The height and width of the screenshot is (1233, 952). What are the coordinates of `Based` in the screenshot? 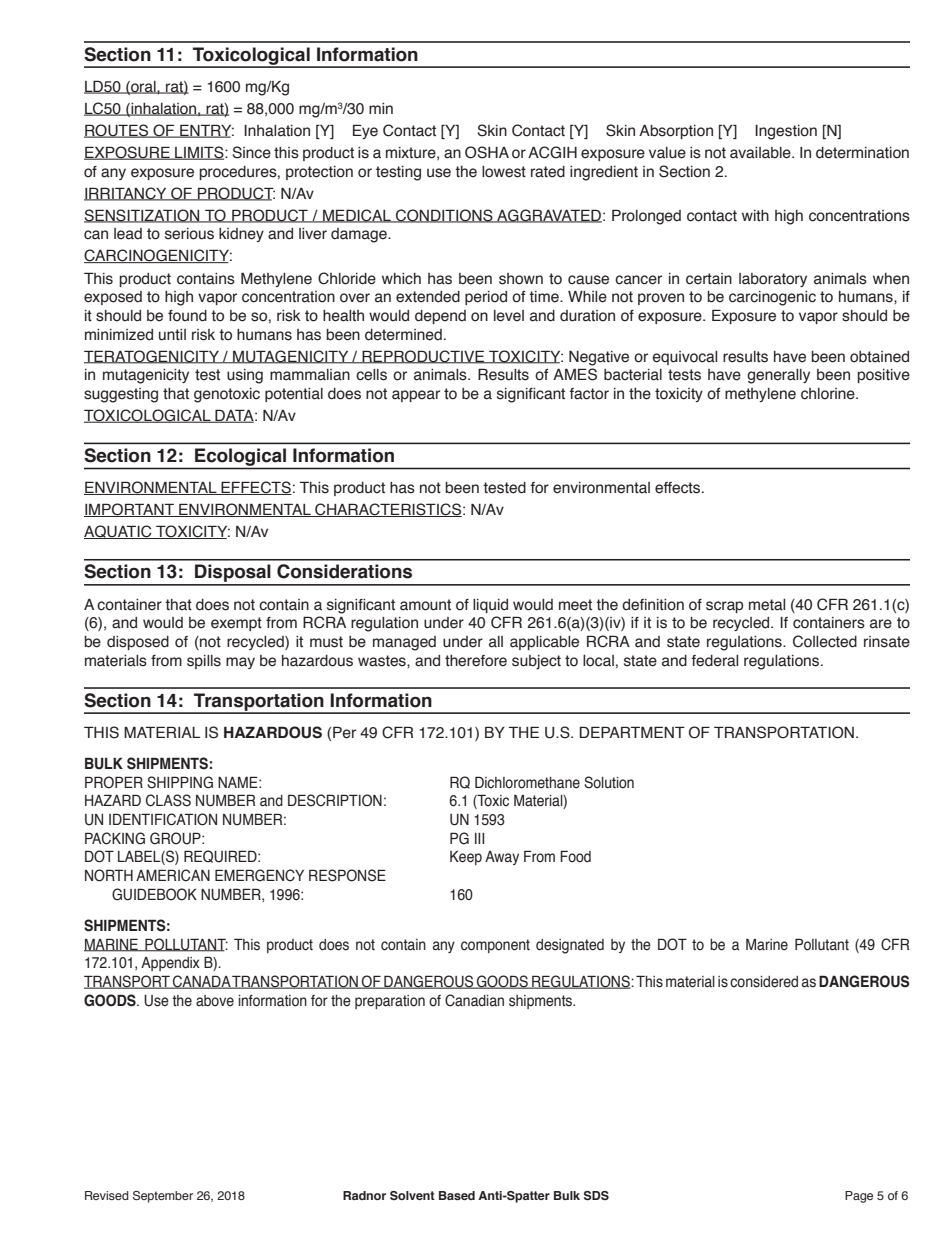 It's located at (457, 1195).
